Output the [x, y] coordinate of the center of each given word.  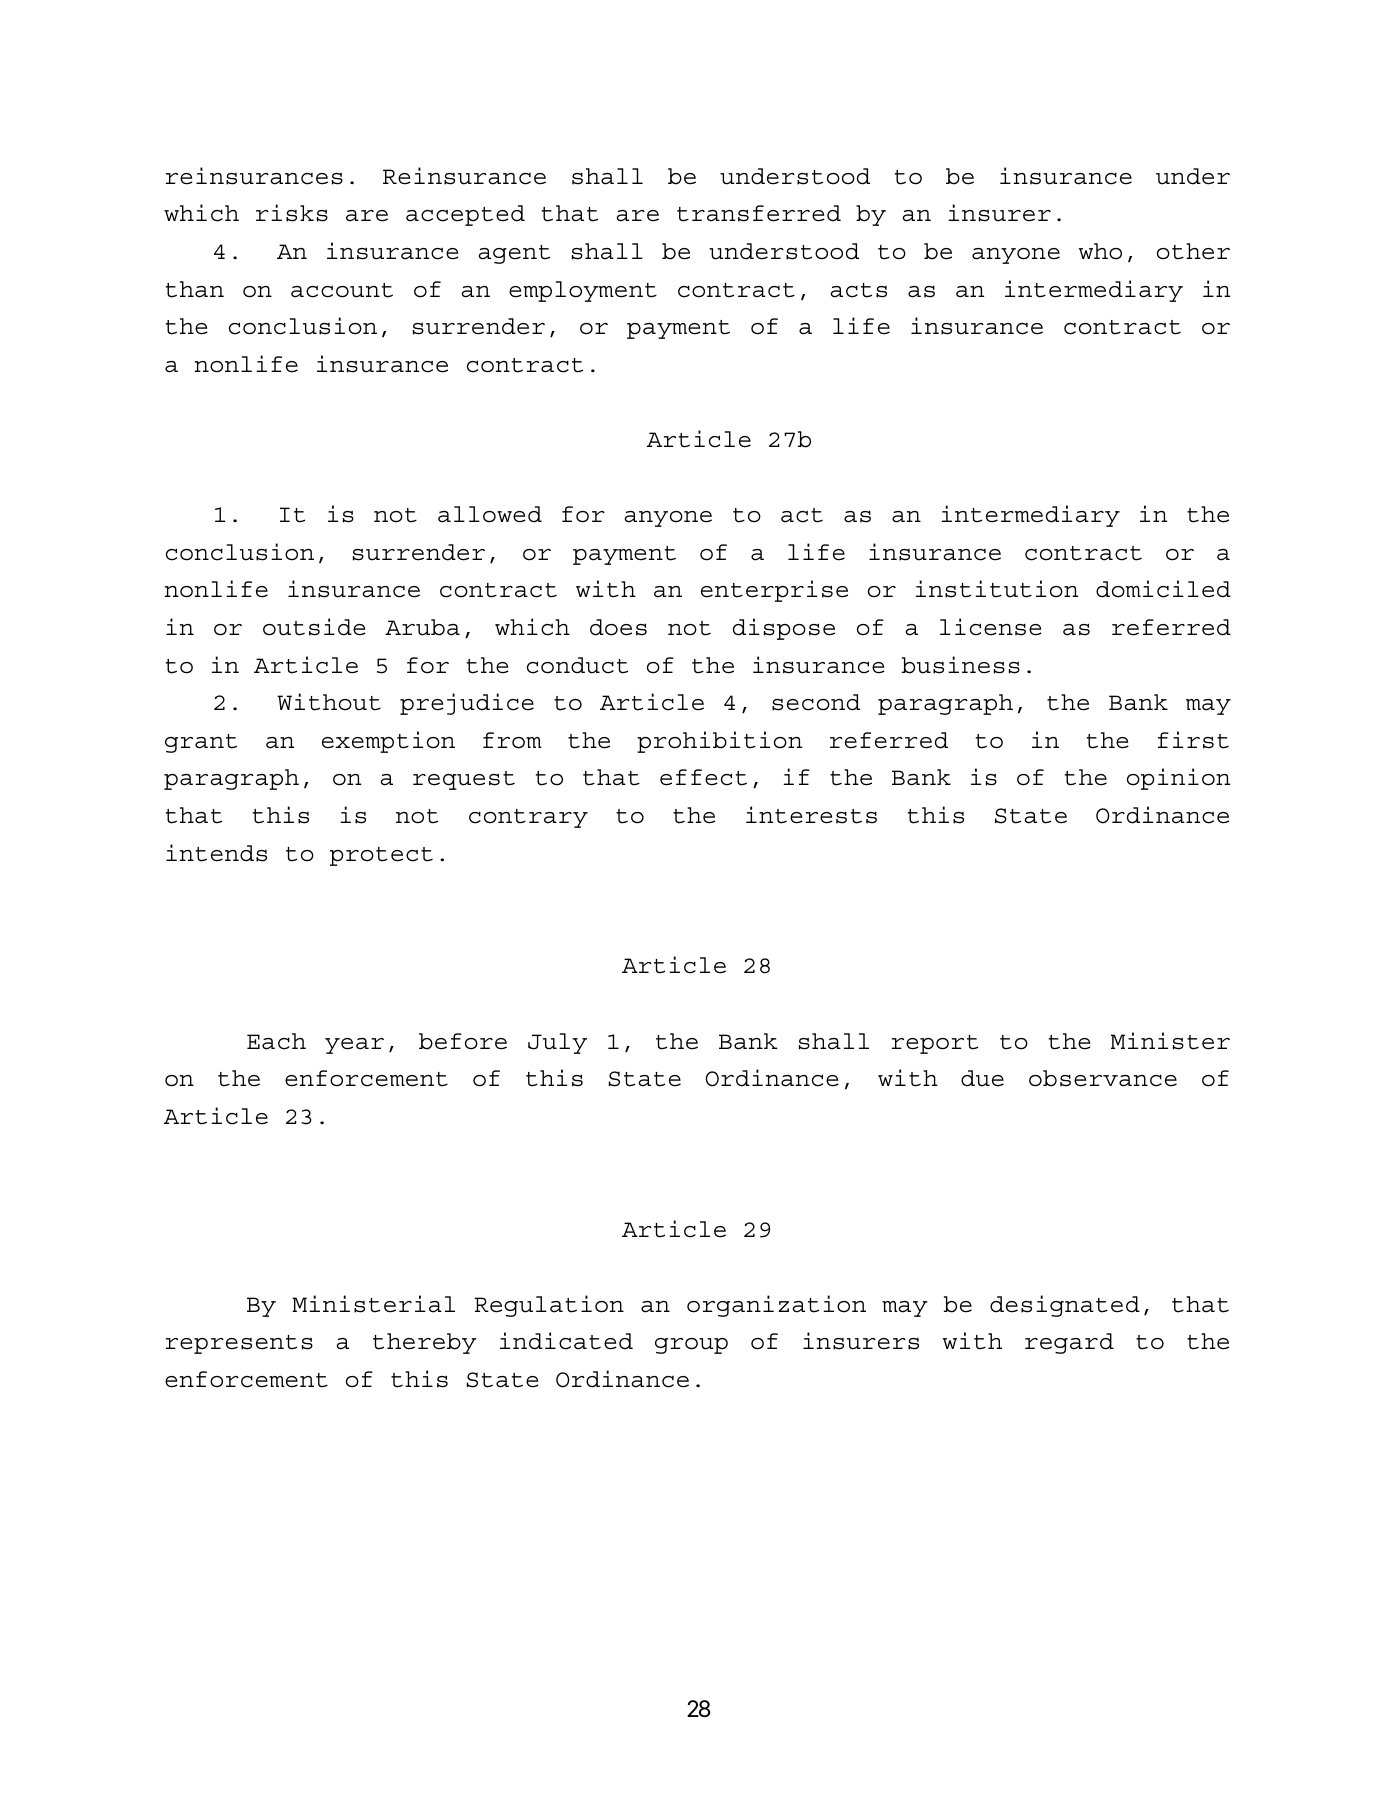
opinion [1178, 779]
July [557, 1043]
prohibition [719, 742]
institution [996, 589]
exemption [388, 742]
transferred [759, 213]
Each [276, 1041]
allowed [490, 514]
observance [1103, 1078]
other [1193, 251]
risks [292, 213]
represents [239, 1344]
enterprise [774, 591]
